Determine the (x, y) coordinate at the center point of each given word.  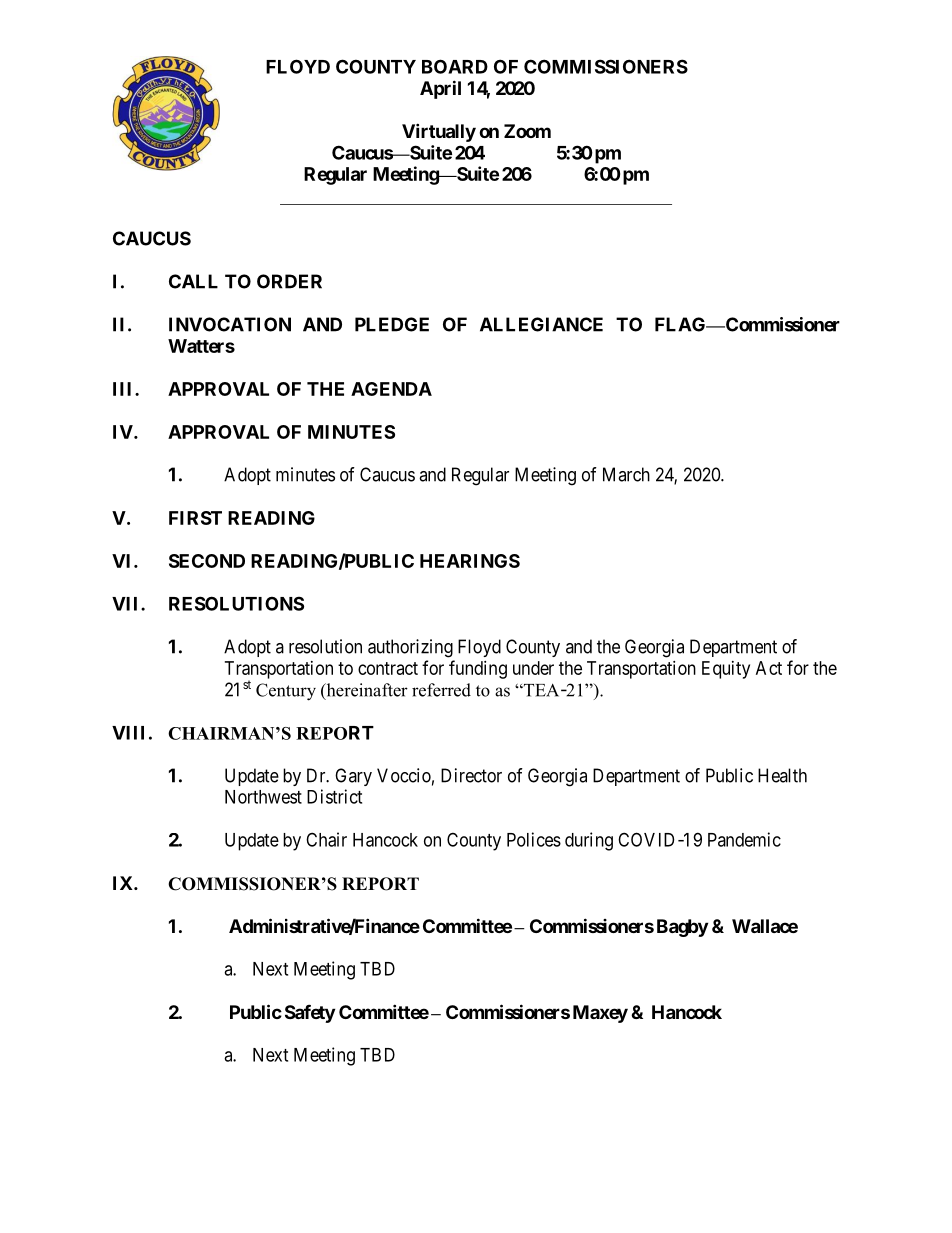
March (626, 474)
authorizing (410, 648)
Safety (310, 1014)
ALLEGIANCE (541, 324)
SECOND (207, 561)
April (440, 89)
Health (782, 775)
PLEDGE (392, 324)
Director (471, 775)
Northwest (263, 797)
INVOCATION (230, 324)
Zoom (527, 131)
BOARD (455, 66)
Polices (534, 839)
